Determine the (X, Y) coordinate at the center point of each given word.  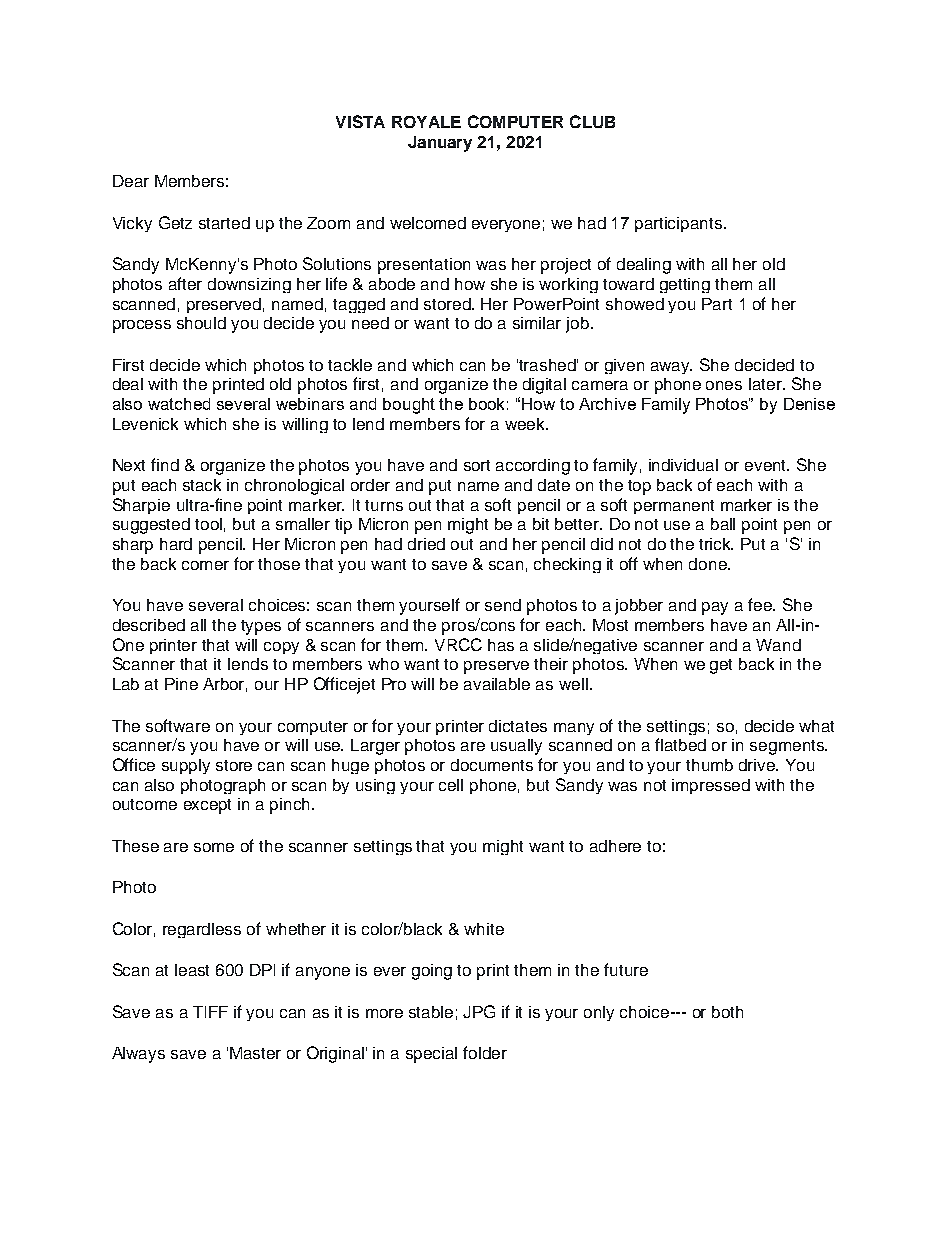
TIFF (210, 1012)
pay (715, 608)
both (727, 1012)
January (440, 144)
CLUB (592, 121)
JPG (479, 1011)
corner (205, 565)
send (503, 605)
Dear (131, 181)
